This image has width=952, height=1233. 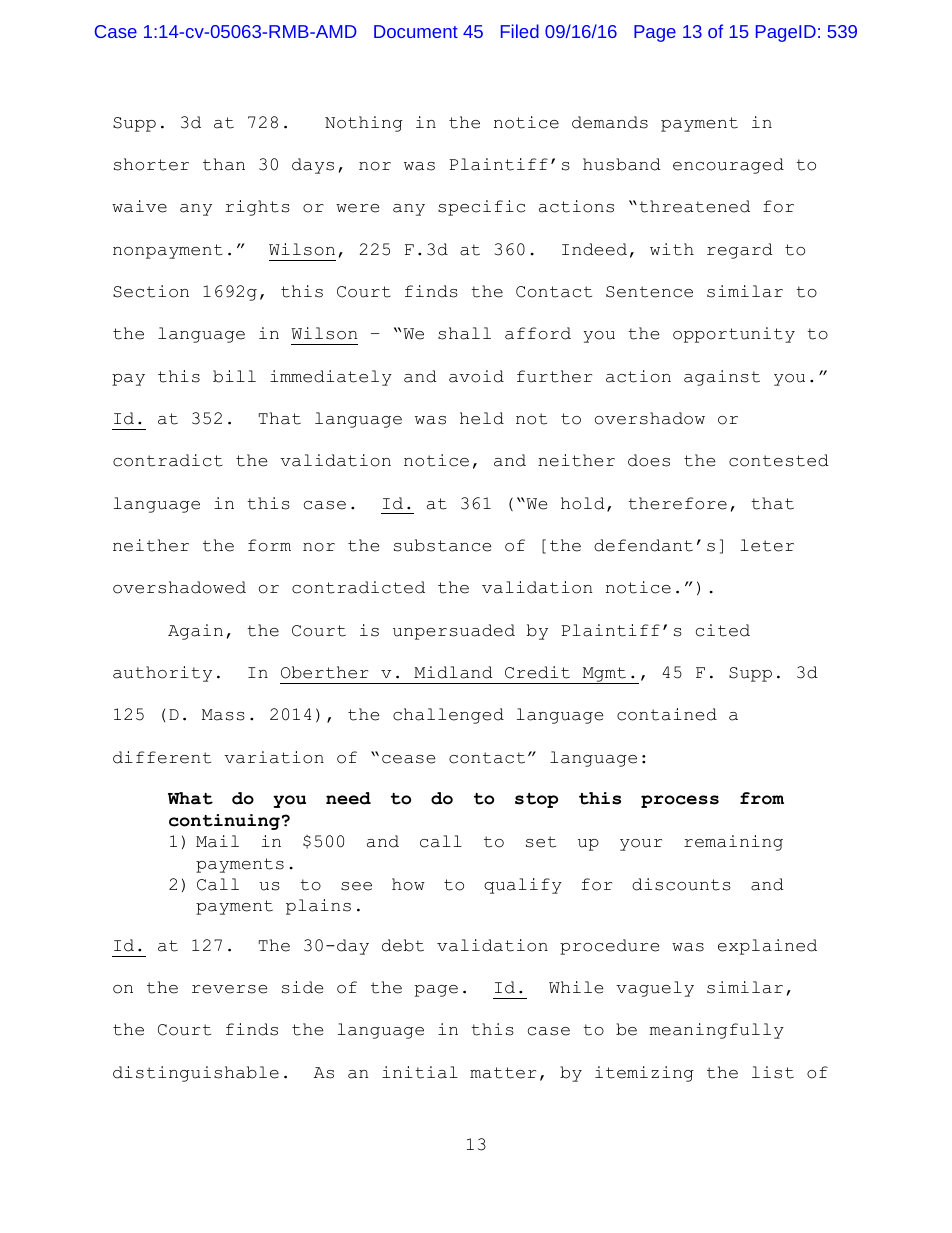 What do you see at coordinates (269, 545) in the image?
I see `form` at bounding box center [269, 545].
